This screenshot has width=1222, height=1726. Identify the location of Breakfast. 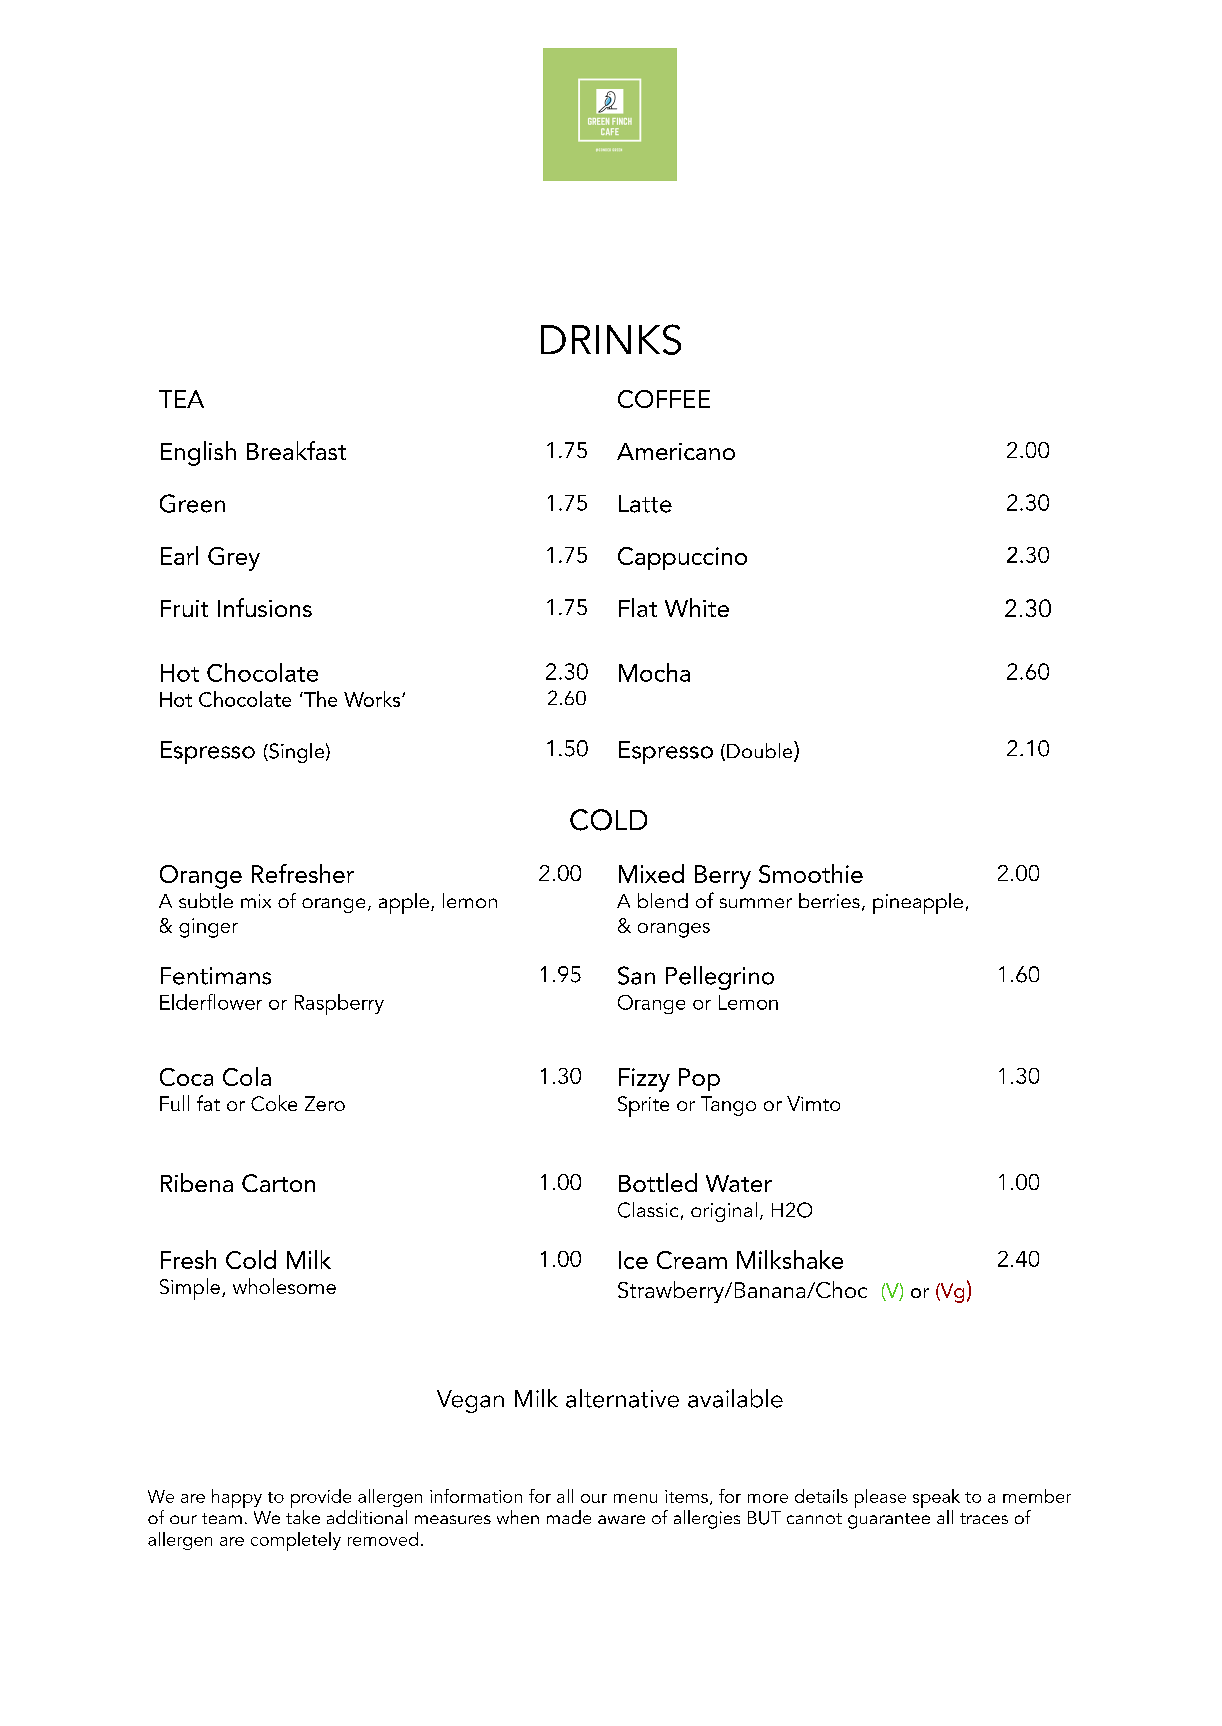
(296, 450).
